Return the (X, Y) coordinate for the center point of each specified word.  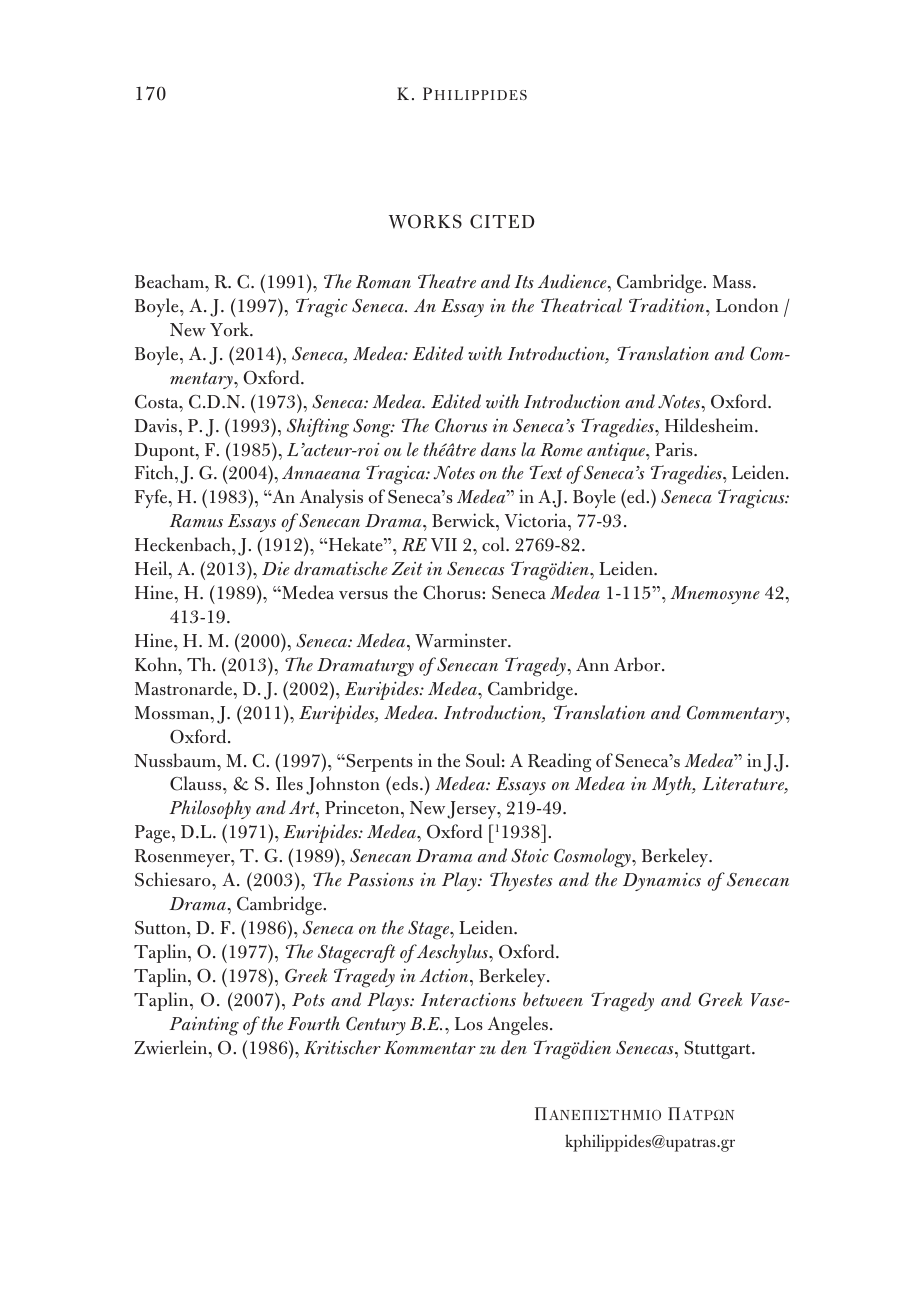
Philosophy (210, 809)
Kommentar (430, 1048)
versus (363, 595)
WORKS (425, 221)
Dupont (166, 452)
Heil (152, 568)
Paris (675, 449)
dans (498, 449)
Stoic (530, 855)
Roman (383, 282)
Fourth (313, 1023)
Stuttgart (718, 1050)
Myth (673, 785)
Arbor (638, 664)
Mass (733, 282)
